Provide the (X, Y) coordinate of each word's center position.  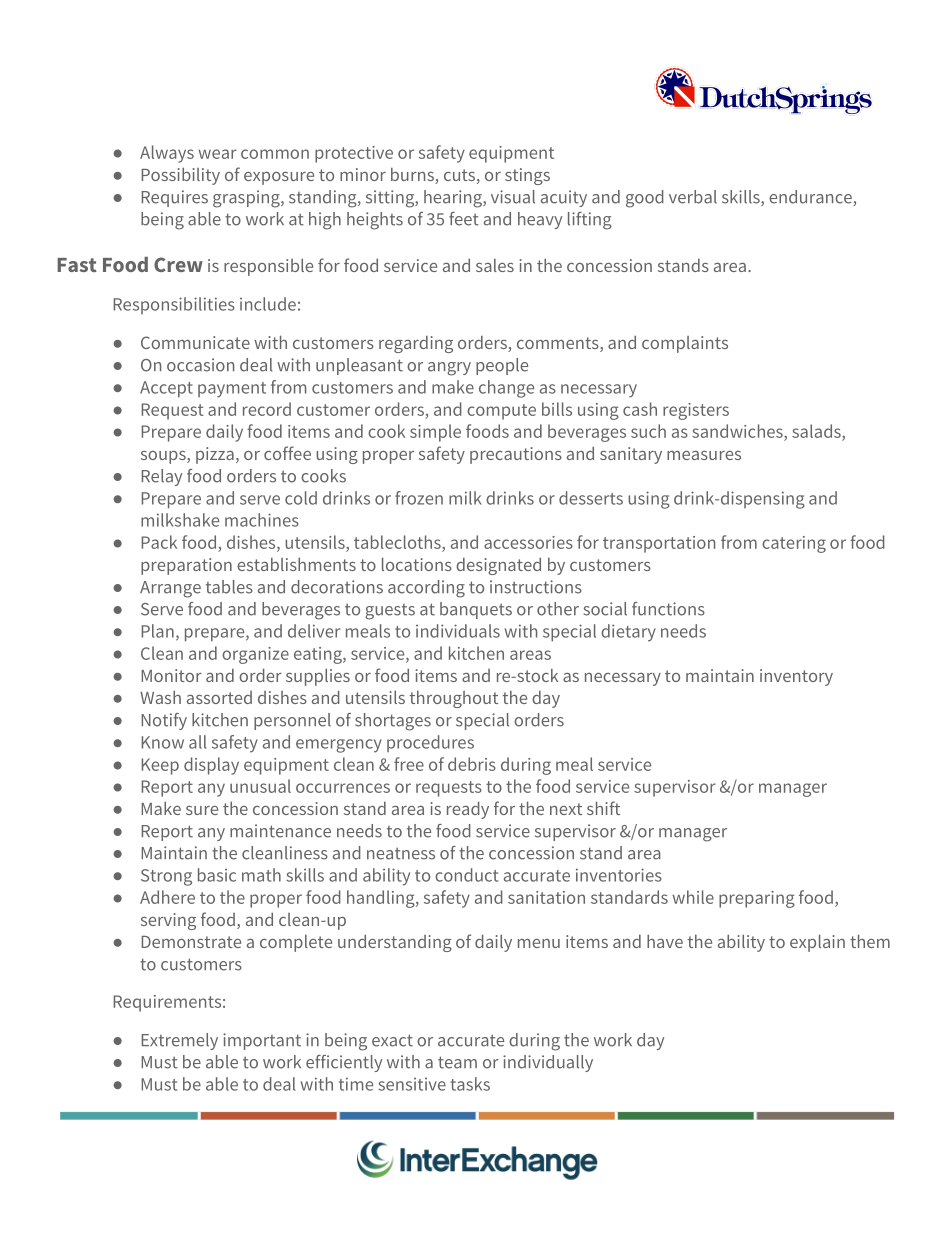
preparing (757, 899)
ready (468, 810)
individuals (458, 631)
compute (501, 412)
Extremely (180, 1041)
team (457, 1062)
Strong (166, 877)
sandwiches (738, 432)
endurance (811, 198)
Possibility (181, 176)
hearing (454, 199)
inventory (796, 677)
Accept (166, 389)
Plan (158, 631)
